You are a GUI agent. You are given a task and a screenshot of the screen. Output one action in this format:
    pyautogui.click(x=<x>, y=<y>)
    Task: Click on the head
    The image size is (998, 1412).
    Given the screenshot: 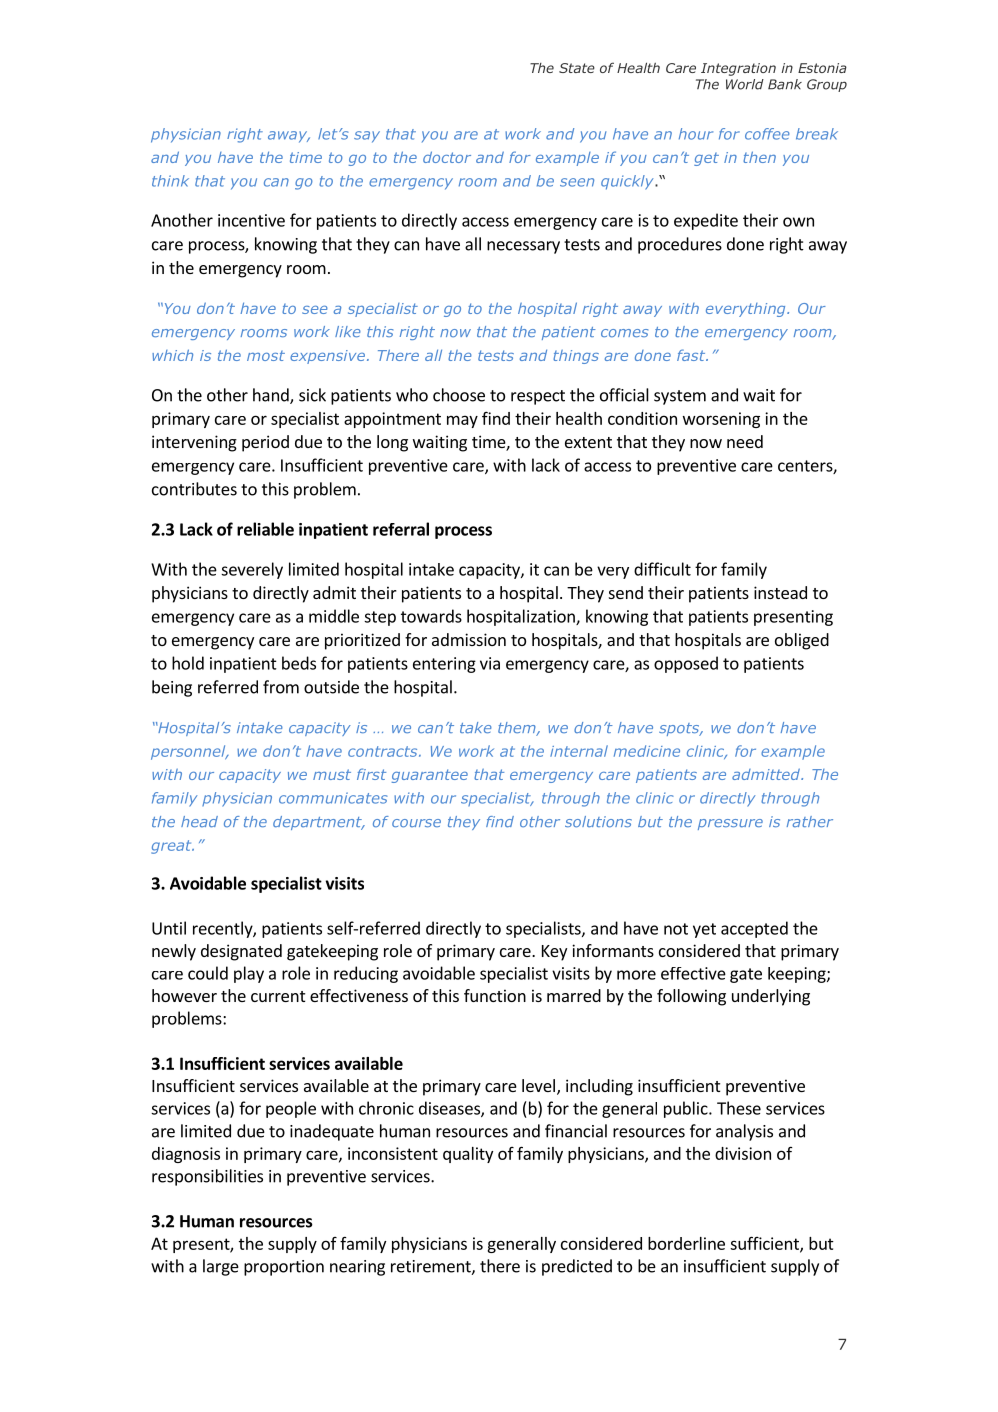 What is the action you would take?
    pyautogui.click(x=199, y=821)
